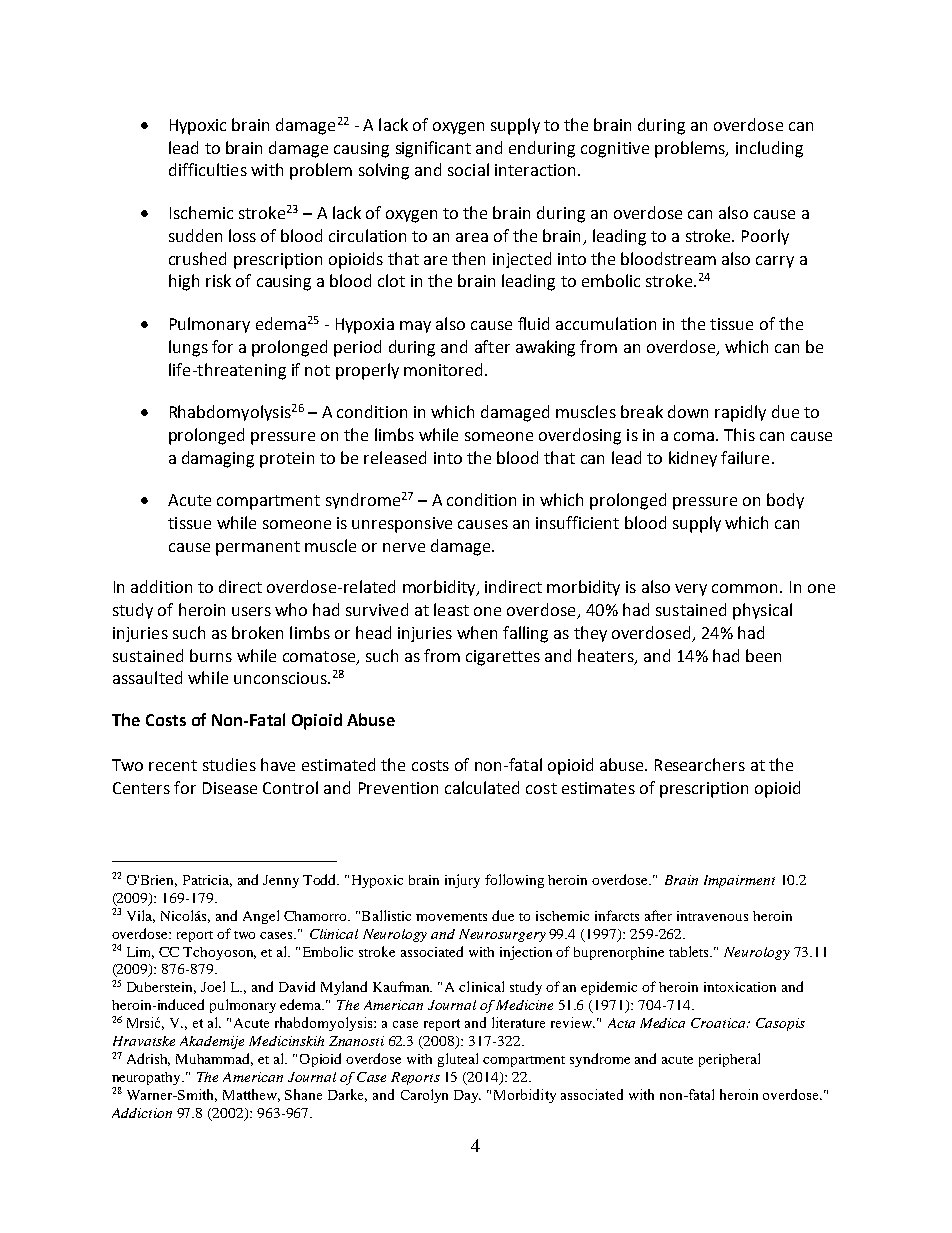  I want to click on Muhammad, so click(214, 1059).
